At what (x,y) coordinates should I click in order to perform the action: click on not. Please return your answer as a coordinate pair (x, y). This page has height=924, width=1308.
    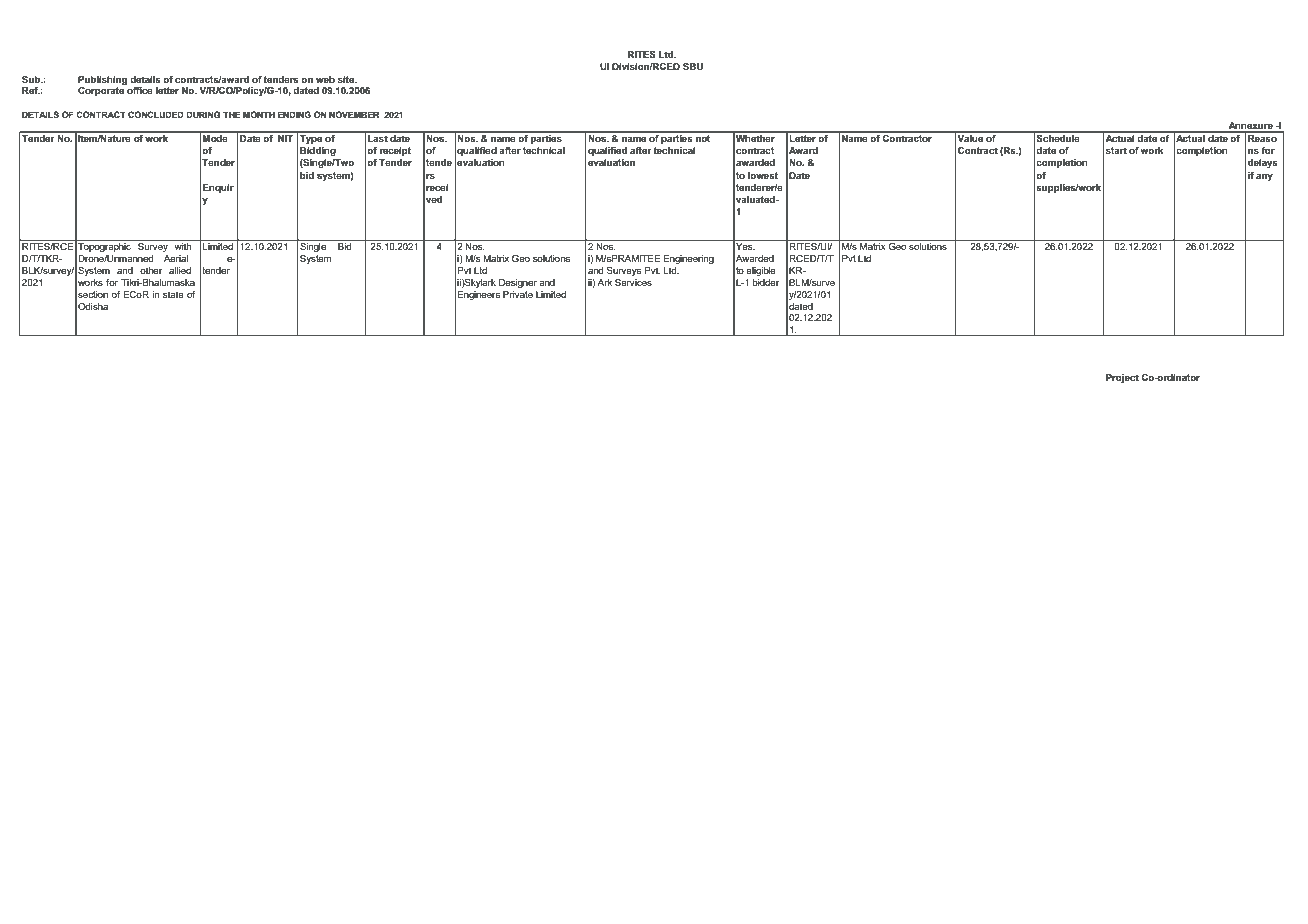
    Looking at the image, I should click on (703, 137).
